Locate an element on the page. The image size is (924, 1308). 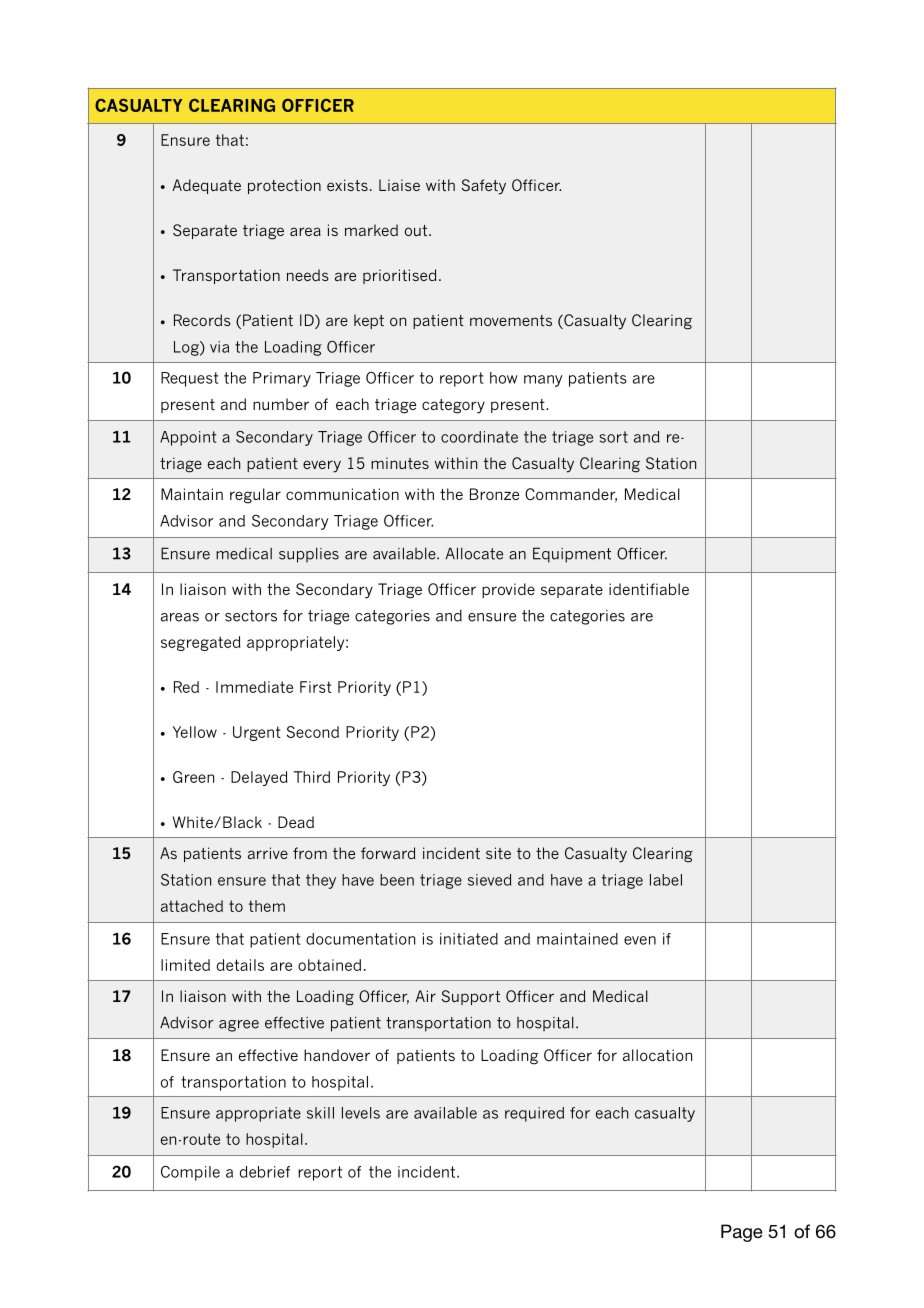
Safety is located at coordinates (484, 187).
